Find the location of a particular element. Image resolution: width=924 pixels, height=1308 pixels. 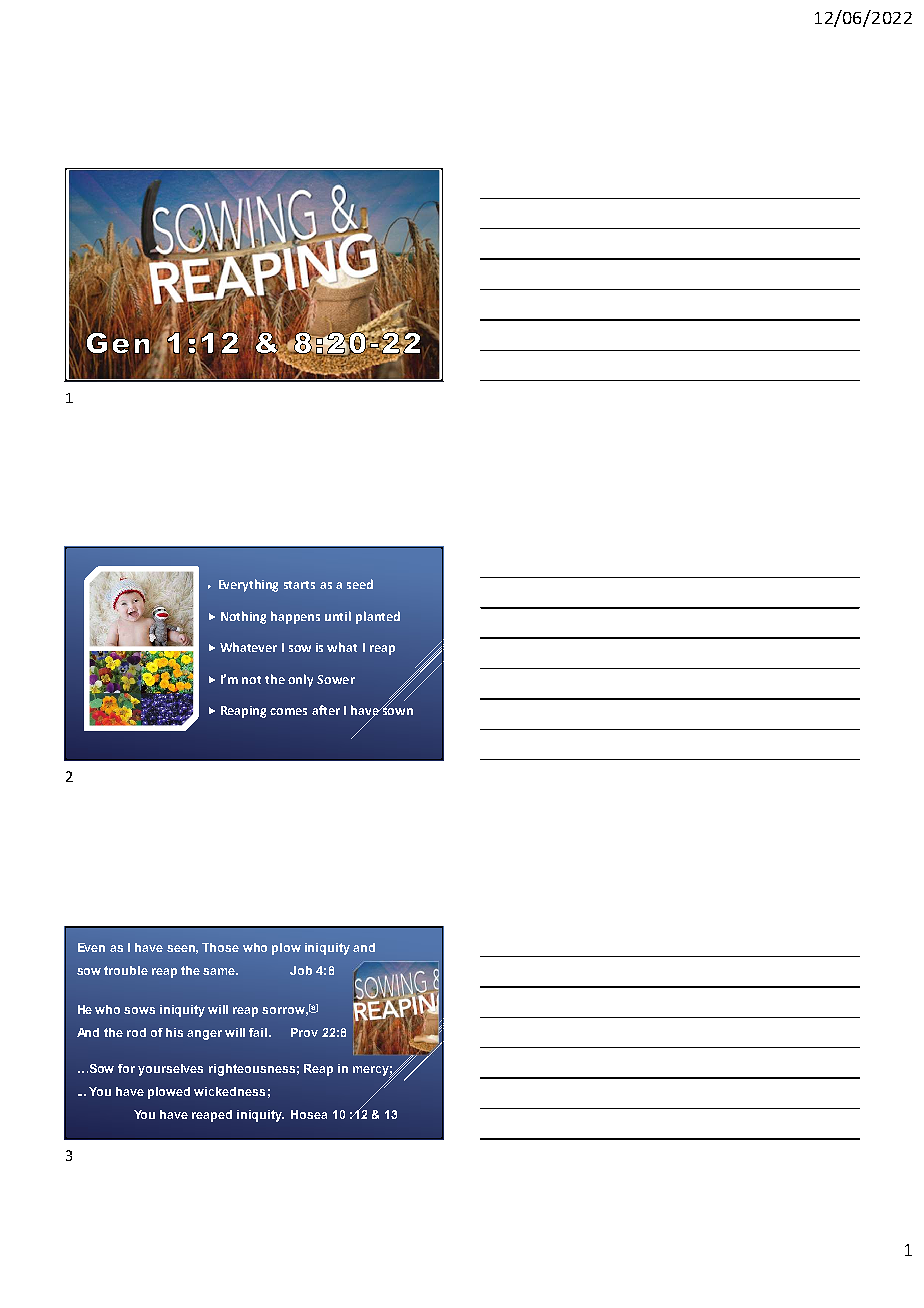

Even is located at coordinates (91, 947).
